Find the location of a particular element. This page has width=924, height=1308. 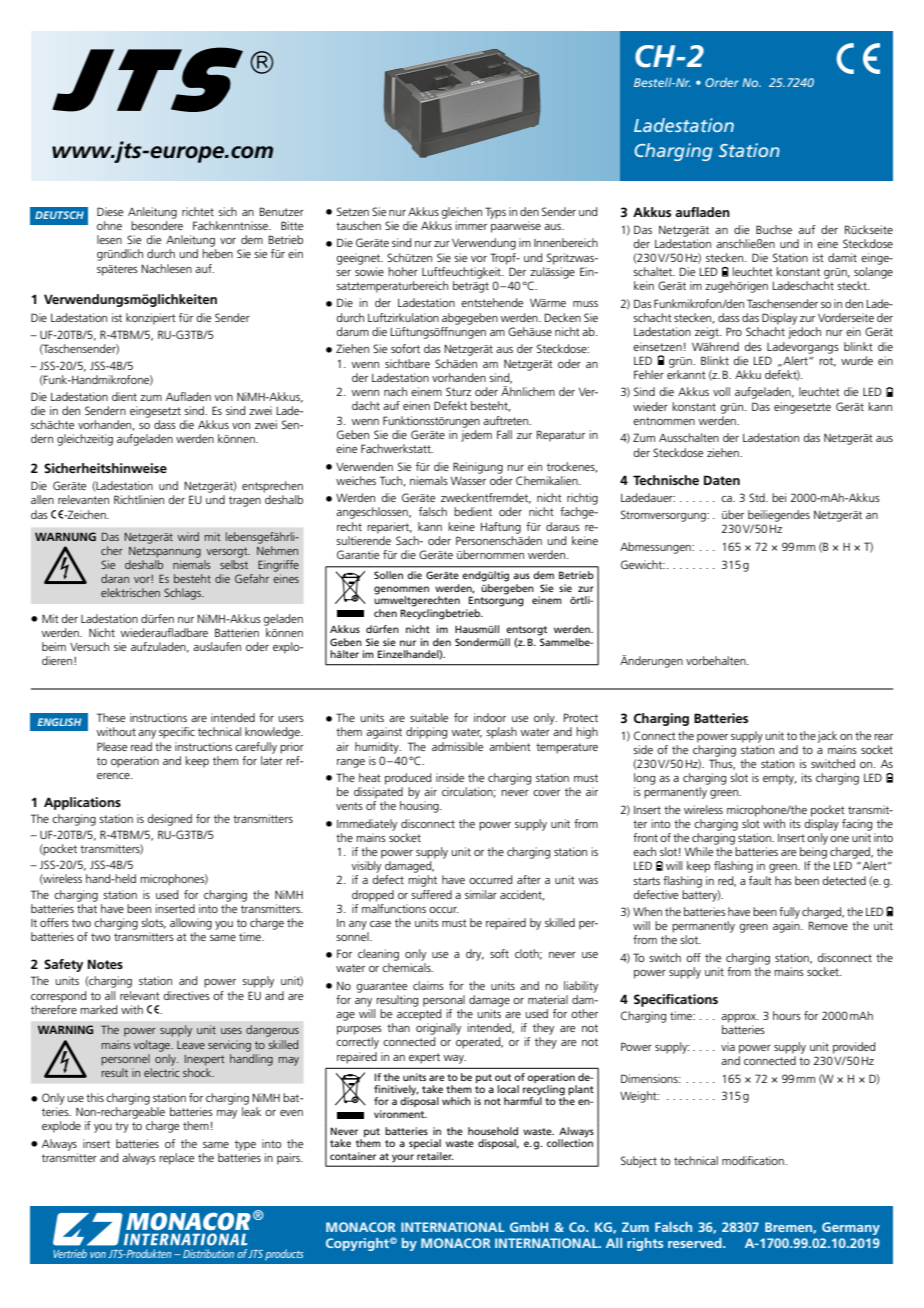

claims is located at coordinates (428, 985).
